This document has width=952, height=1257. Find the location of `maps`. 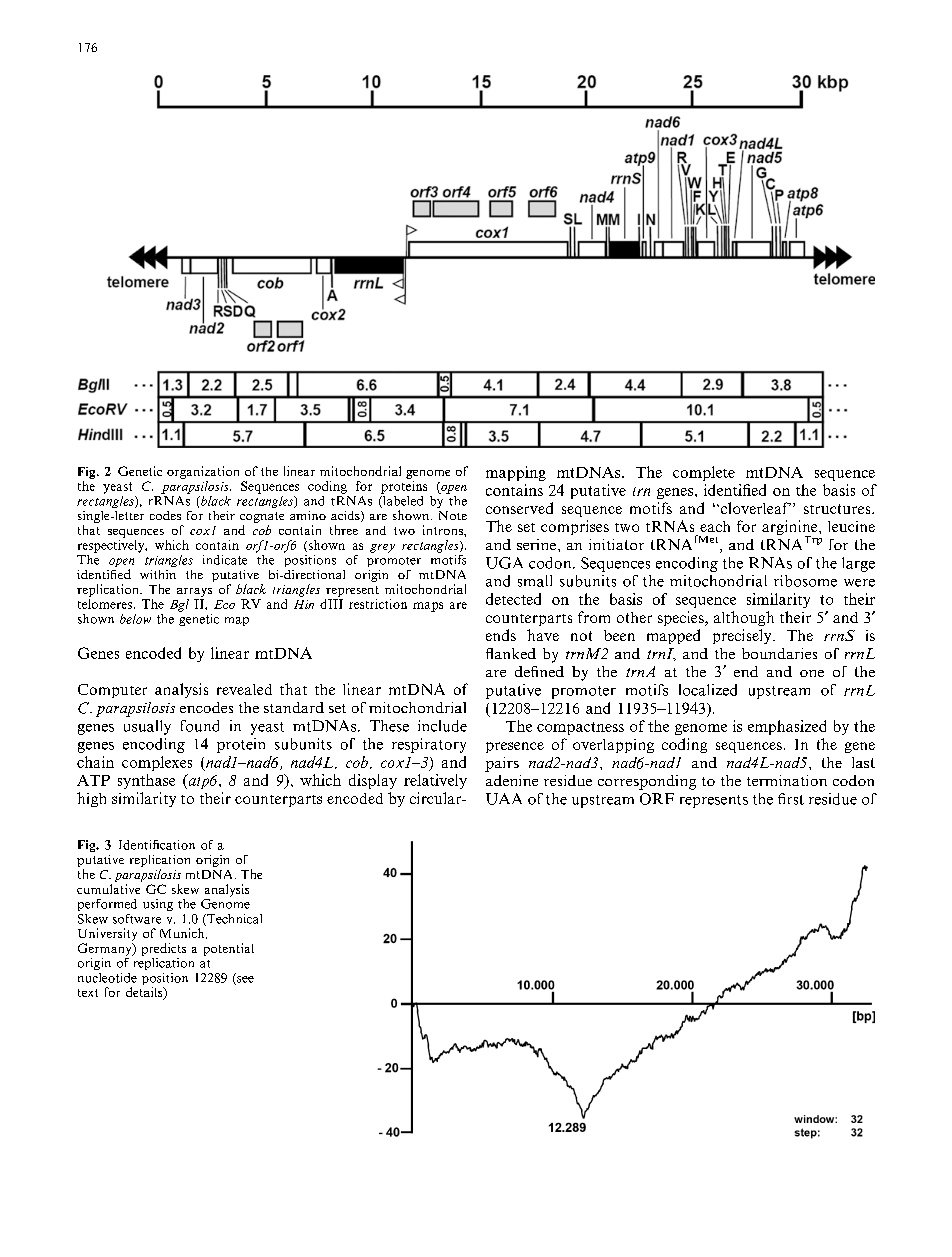

maps is located at coordinates (428, 607).
